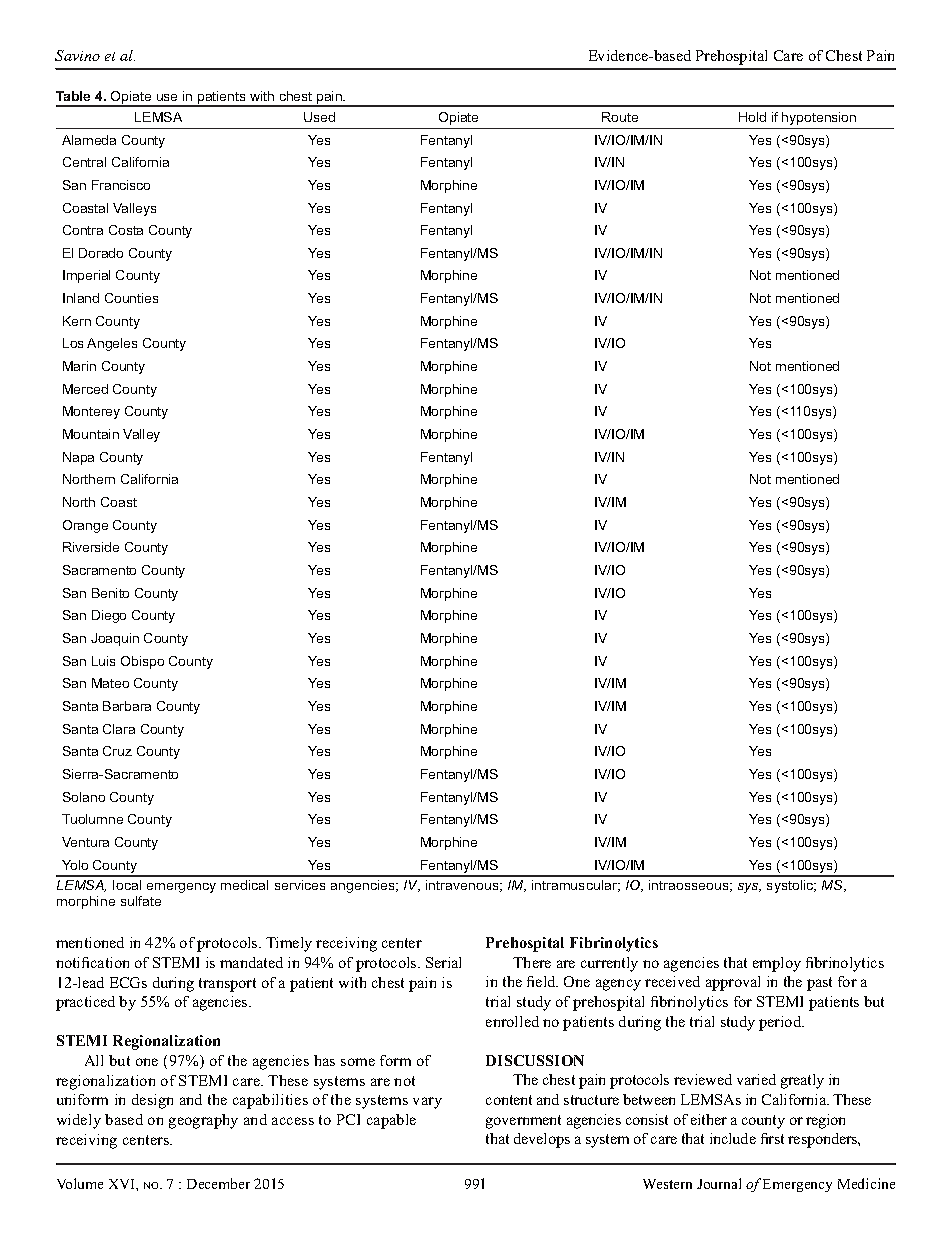 Image resolution: width=952 pixels, height=1233 pixels. I want to click on Angeles, so click(112, 344).
